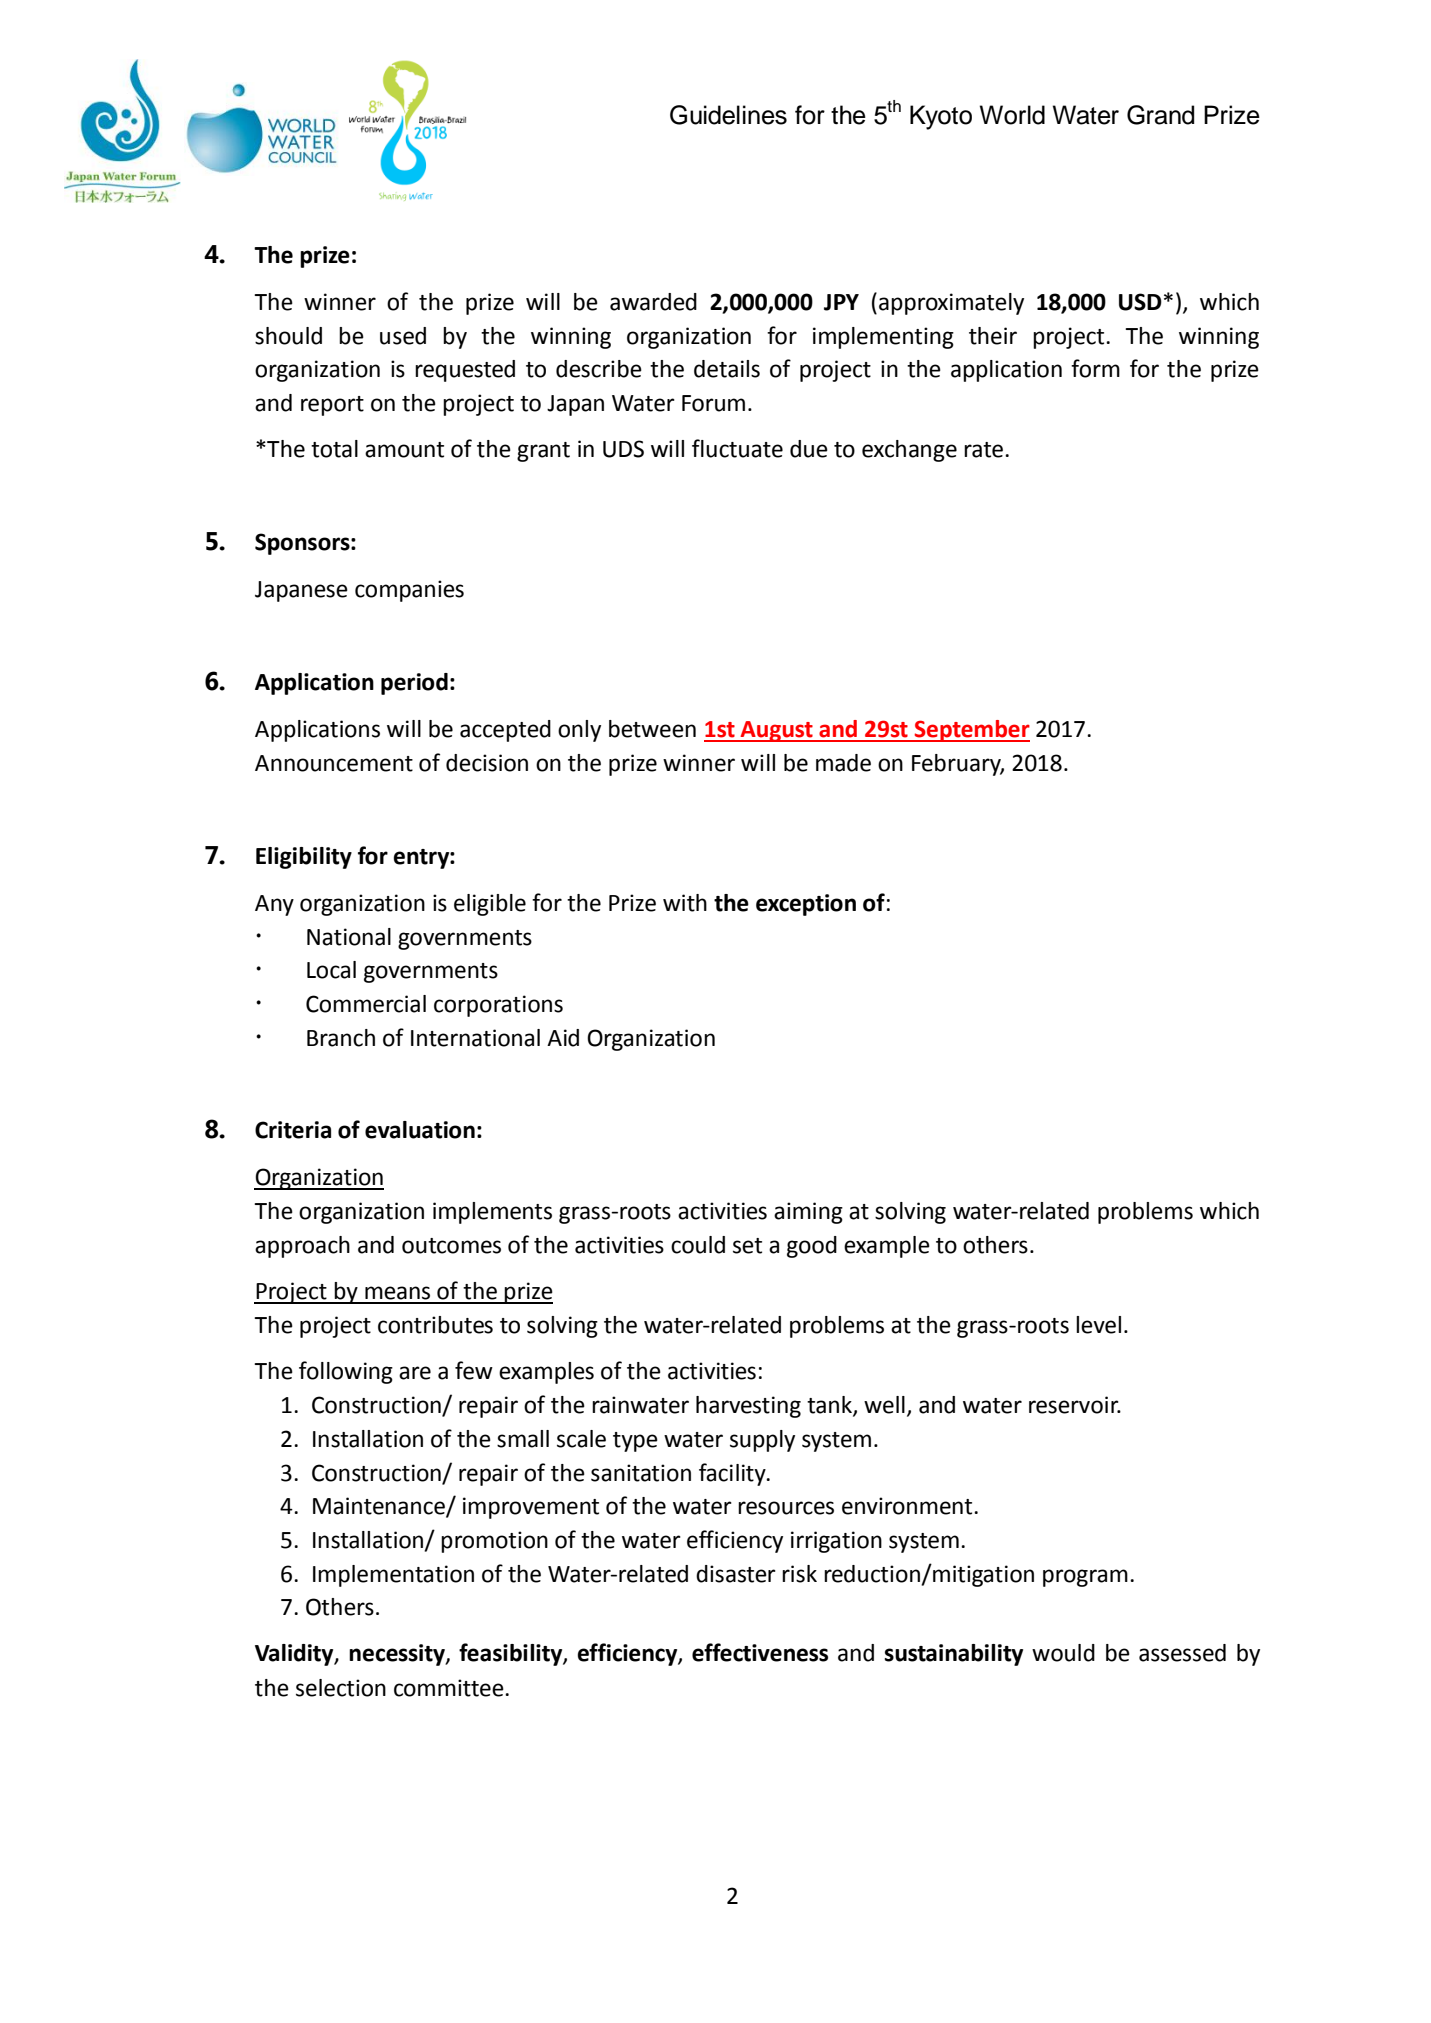 The image size is (1431, 2023). What do you see at coordinates (737, 448) in the document?
I see `fluctuate` at bounding box center [737, 448].
